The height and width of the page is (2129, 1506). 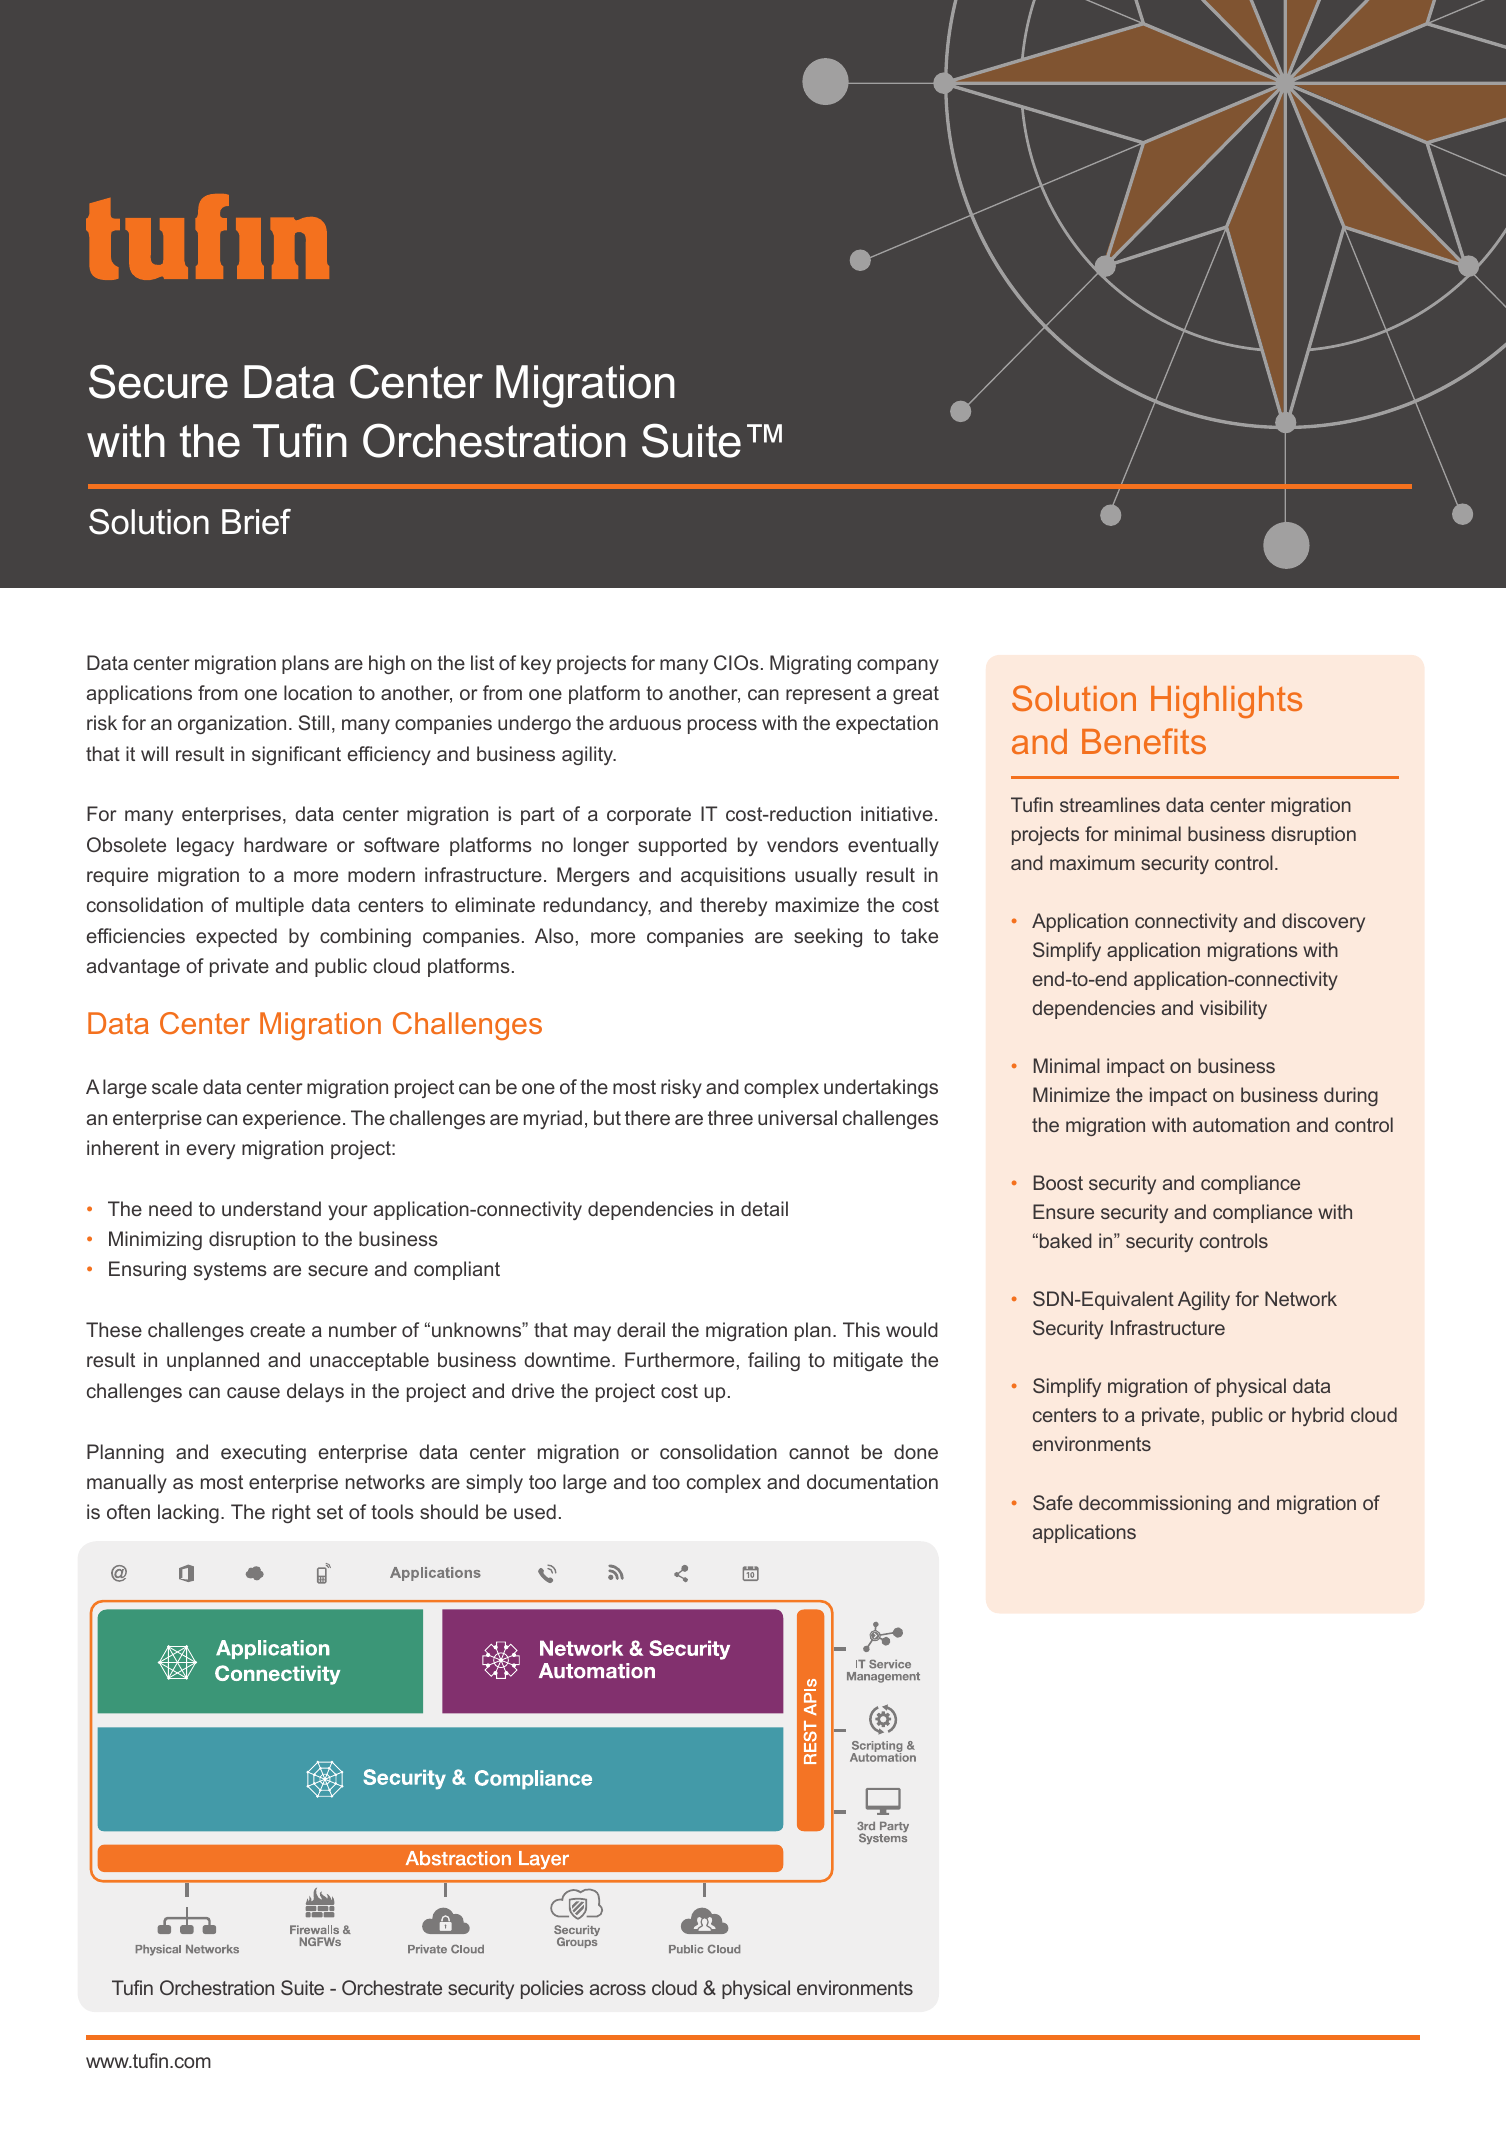 I want to click on cannot, so click(x=819, y=1452).
